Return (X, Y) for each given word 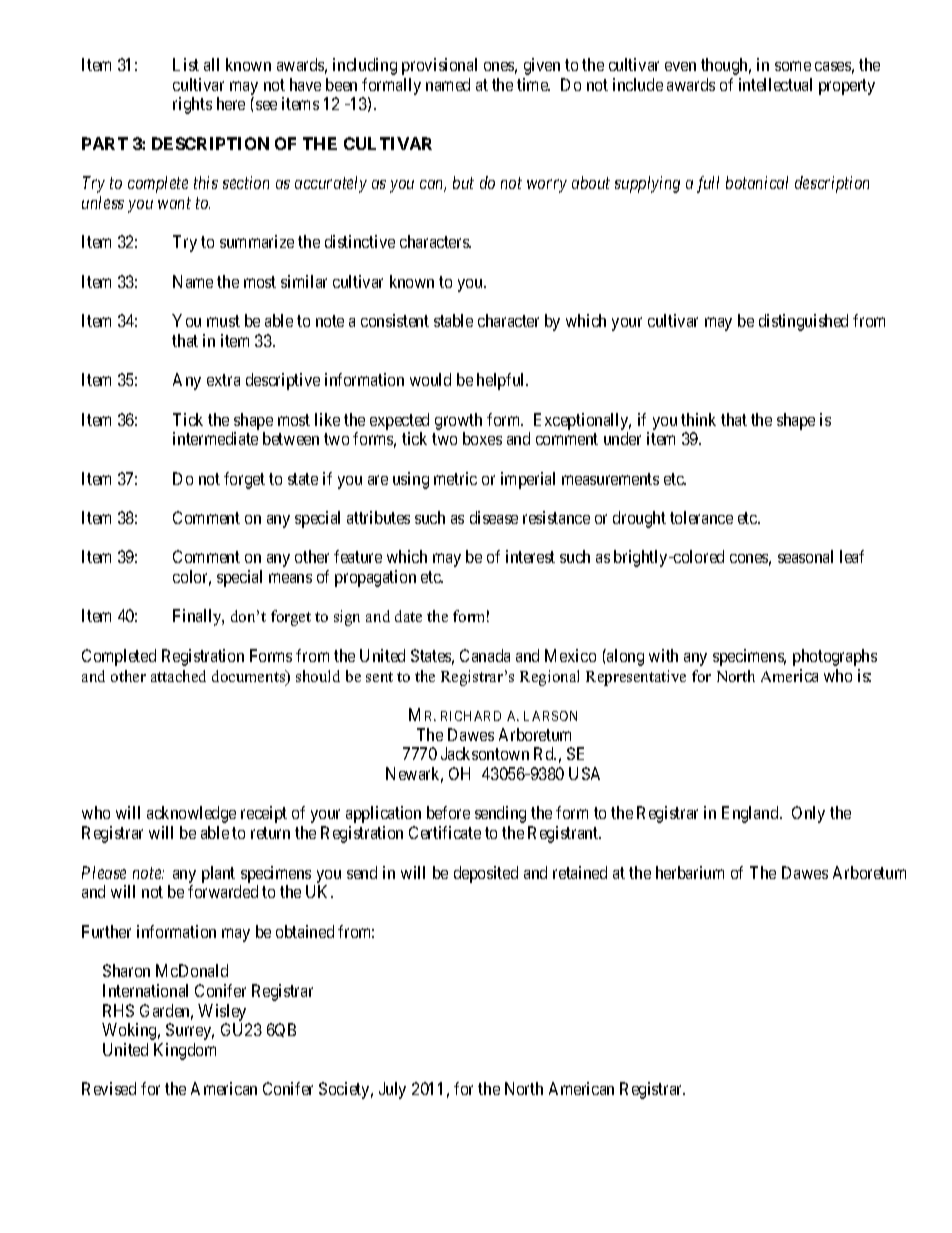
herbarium (690, 872)
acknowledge (191, 814)
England (751, 814)
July (392, 1090)
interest (530, 556)
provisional (439, 66)
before (448, 812)
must (223, 321)
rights (192, 105)
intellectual (775, 84)
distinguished (803, 322)
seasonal (805, 556)
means (290, 578)
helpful (502, 381)
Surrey (190, 1031)
